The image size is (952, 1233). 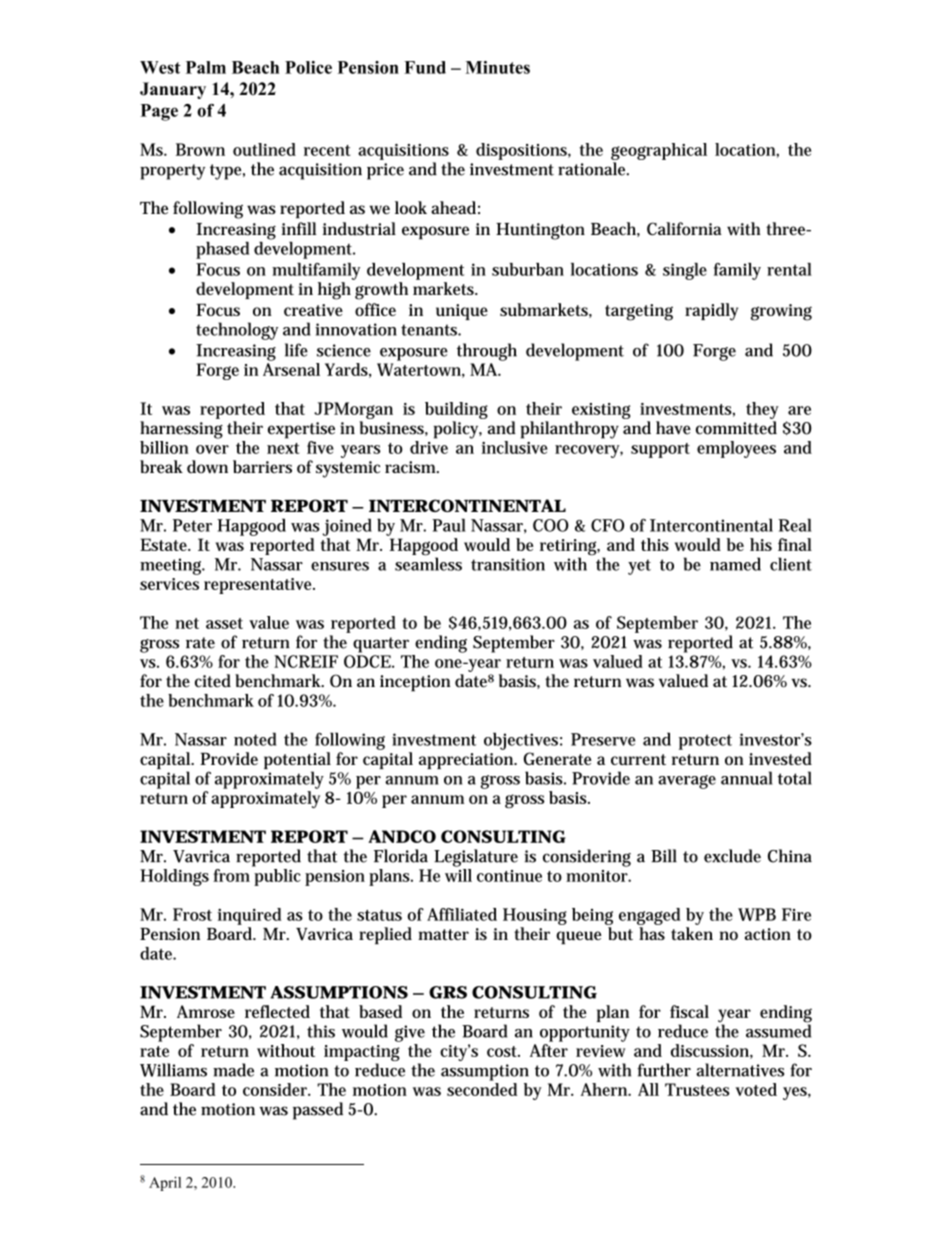 I want to click on April, so click(x=165, y=1184).
